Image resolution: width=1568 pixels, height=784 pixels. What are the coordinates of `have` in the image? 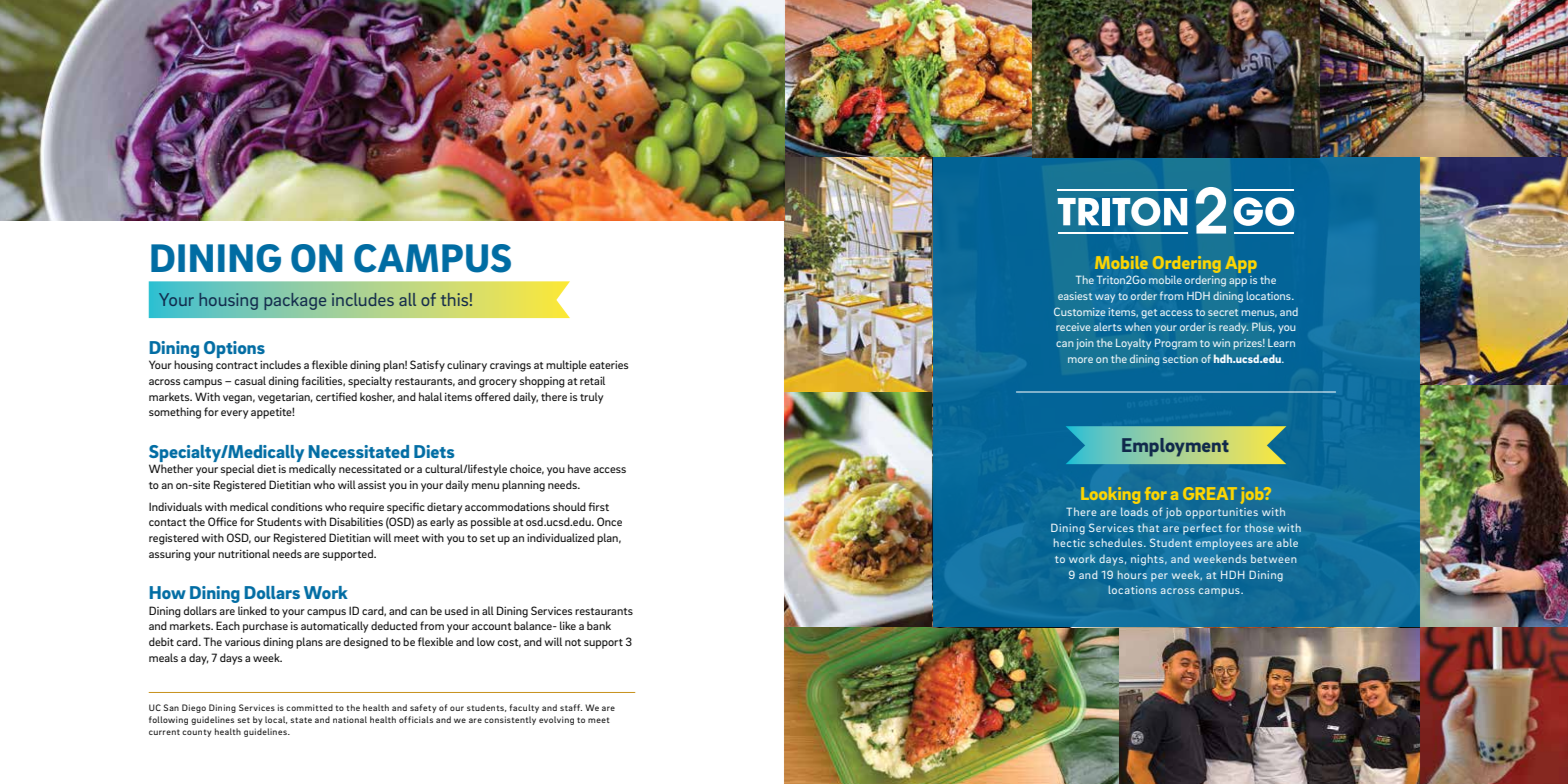 It's located at (579, 468).
